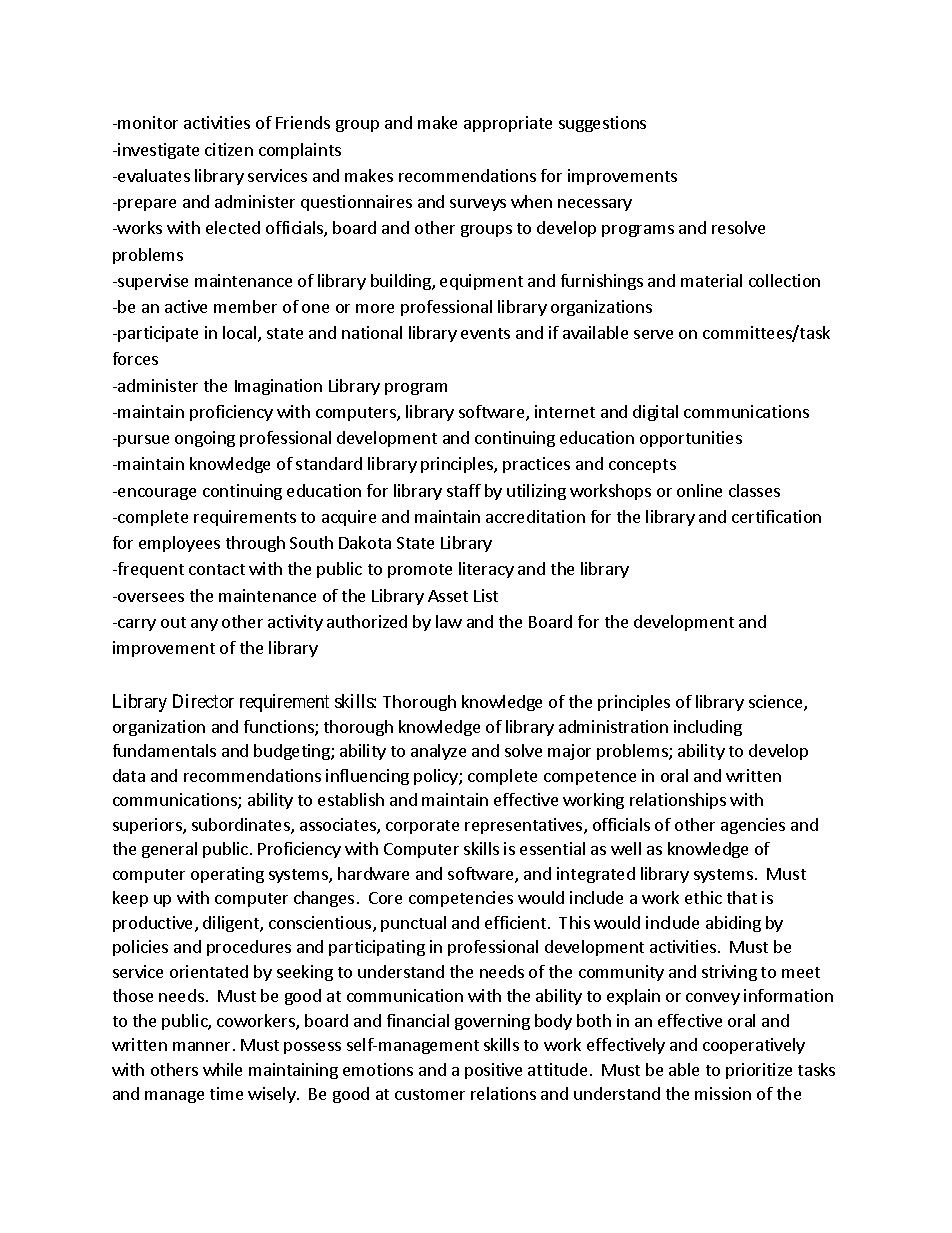 The height and width of the screenshot is (1233, 952). Describe the element at coordinates (723, 1093) in the screenshot. I see `mission` at that location.
